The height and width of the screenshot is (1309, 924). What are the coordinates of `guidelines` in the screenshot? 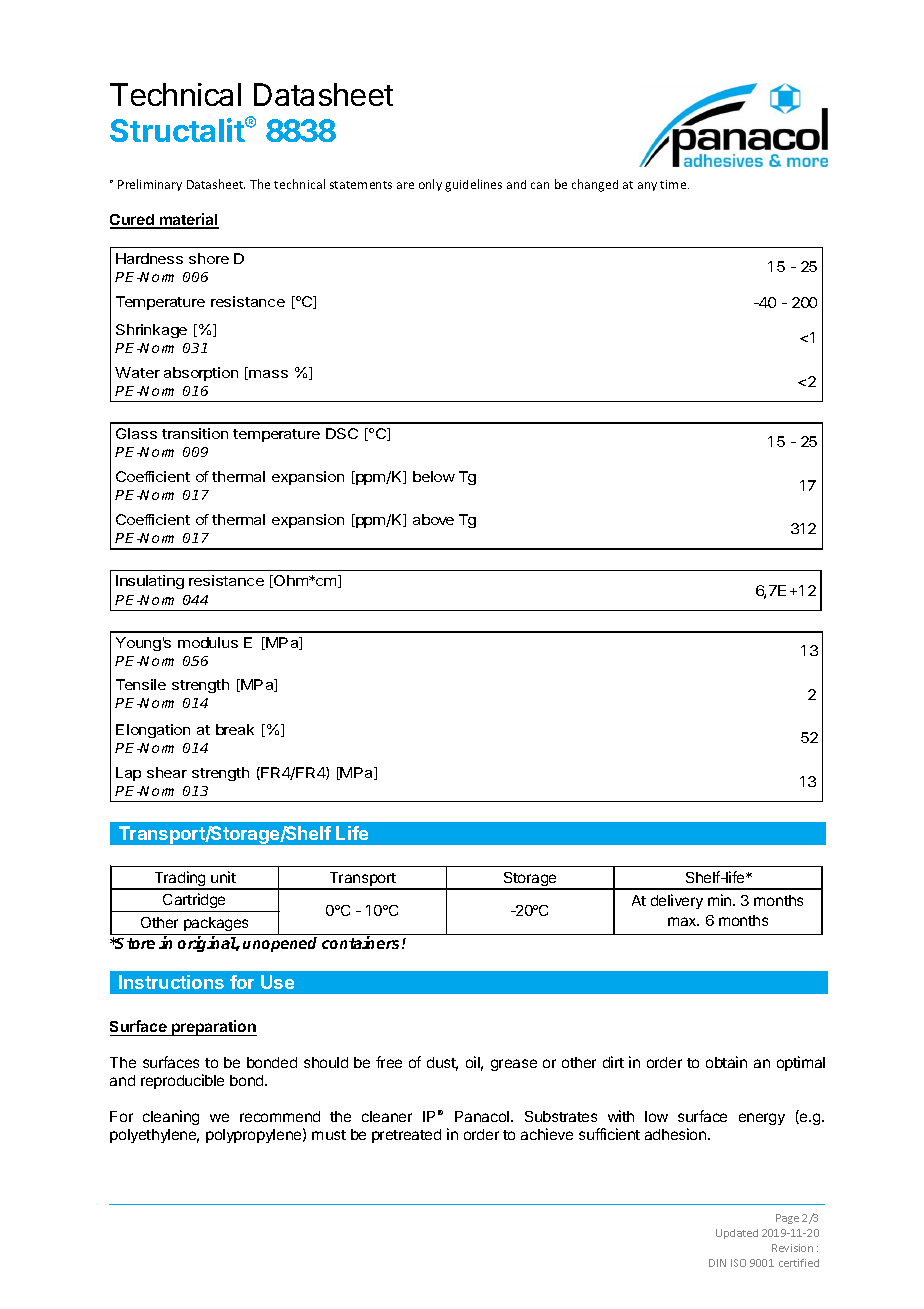 It's located at (473, 185).
